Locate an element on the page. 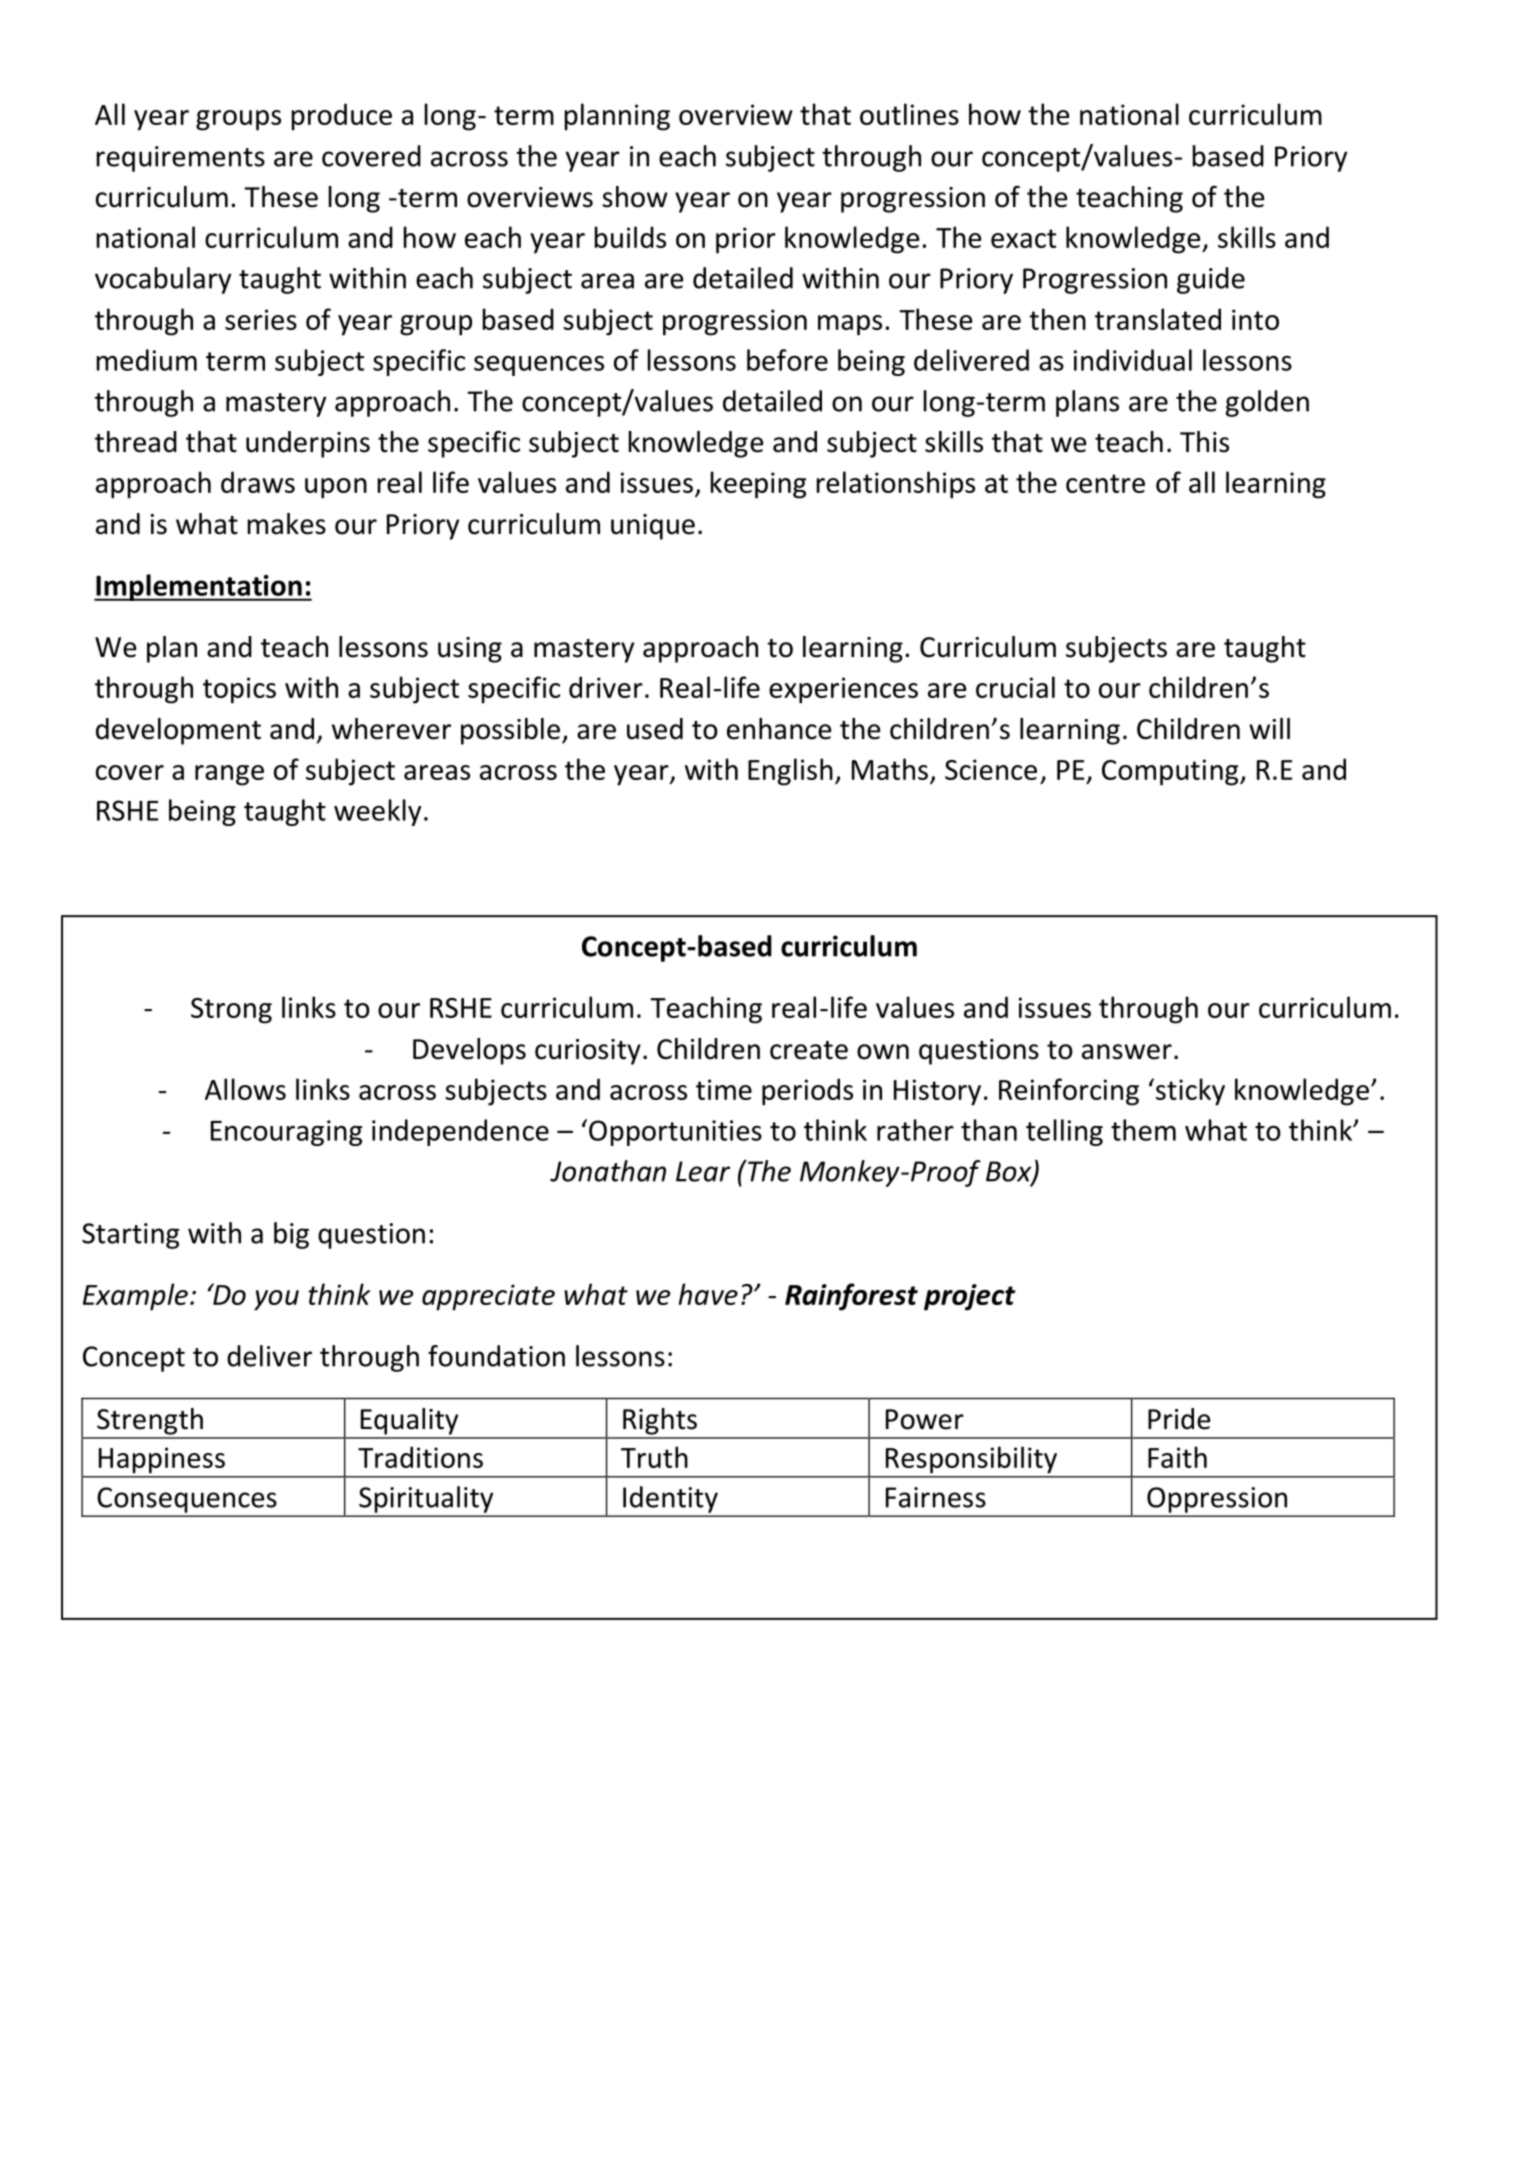  Traditions is located at coordinates (420, 1457).
